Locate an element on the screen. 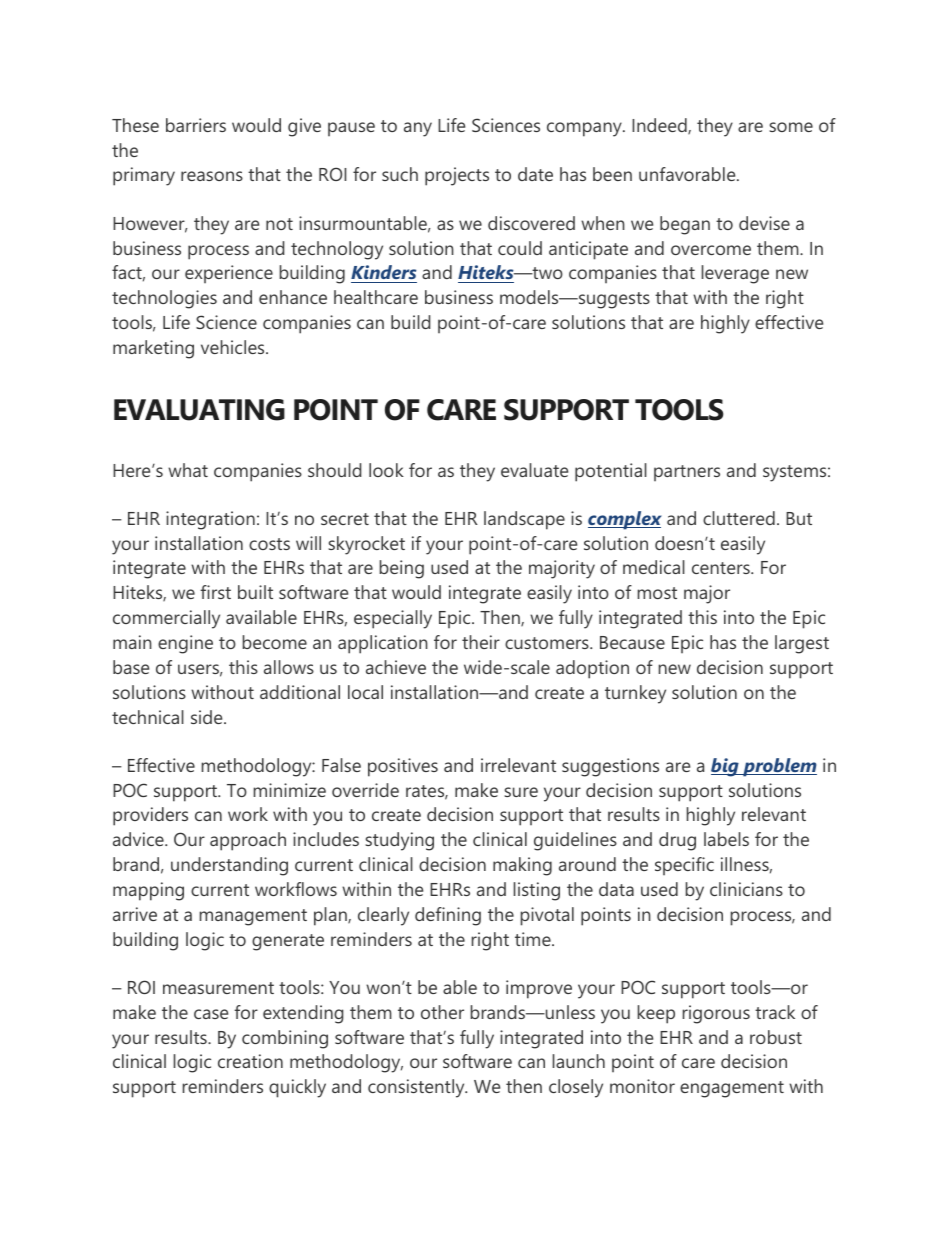 Image resolution: width=952 pixels, height=1233 pixels. reasons is located at coordinates (212, 176).
